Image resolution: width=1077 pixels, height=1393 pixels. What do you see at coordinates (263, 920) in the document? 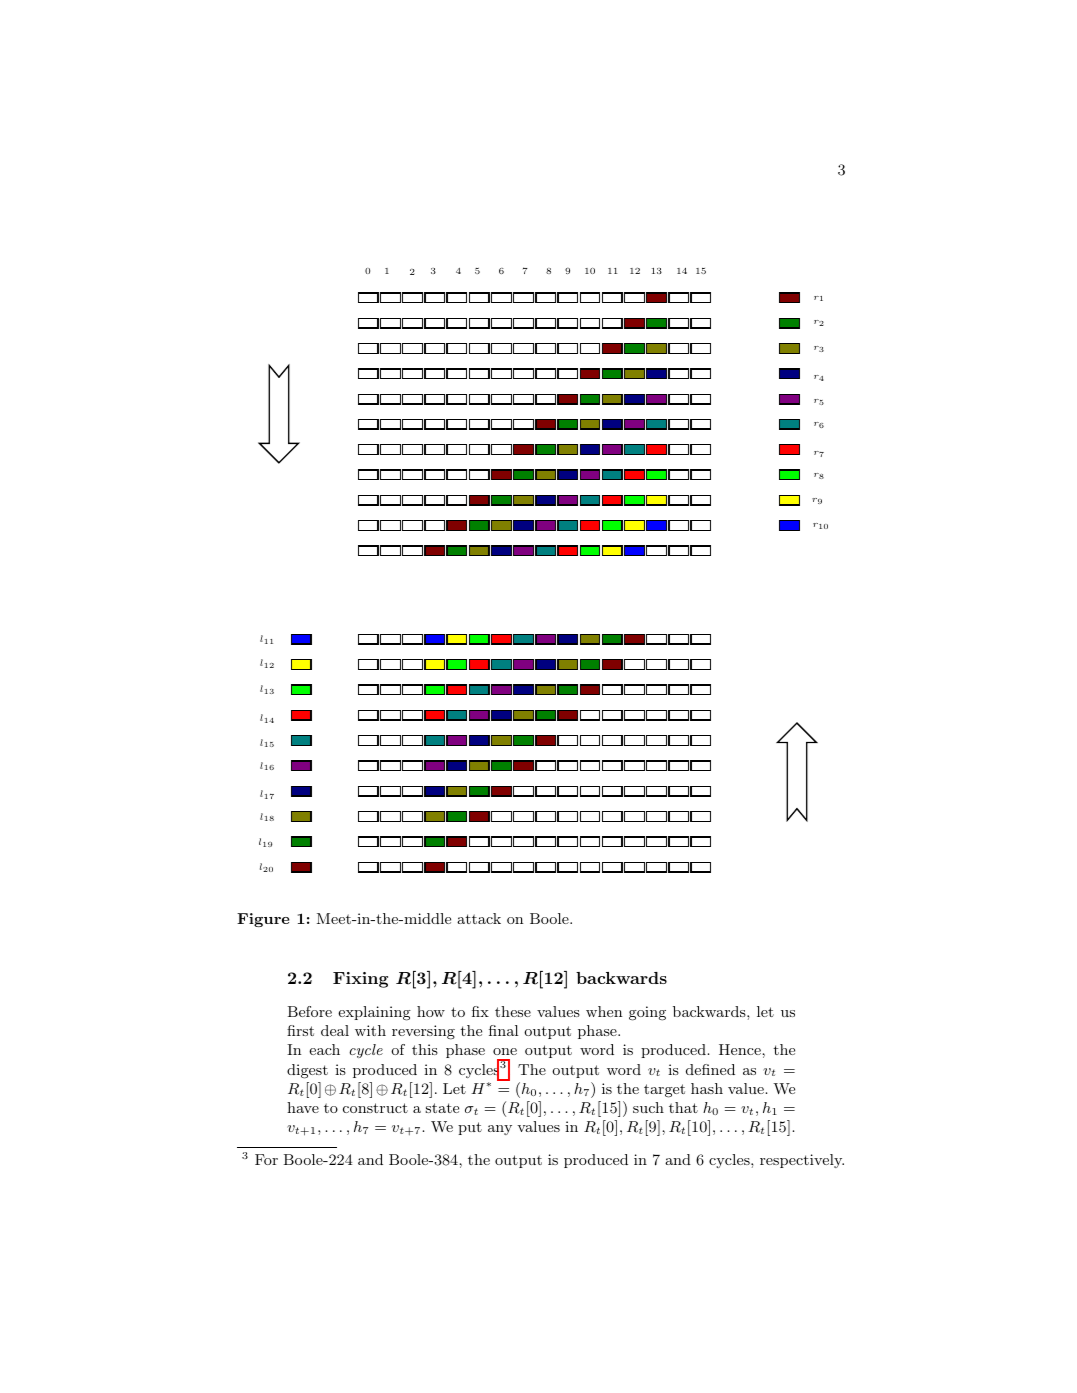
I see `Figure` at bounding box center [263, 920].
